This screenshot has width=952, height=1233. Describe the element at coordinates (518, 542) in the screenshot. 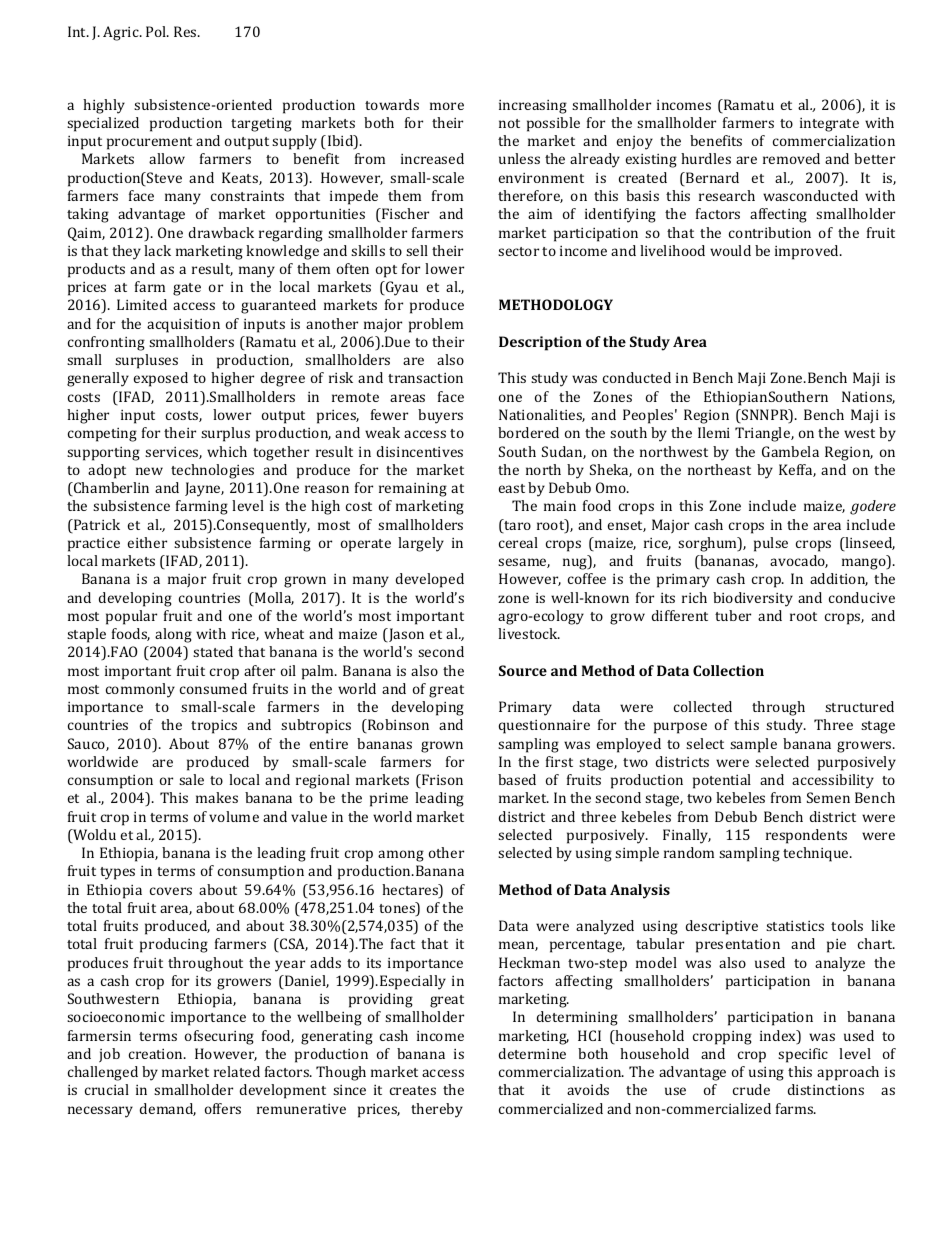

I see `cereal` at that location.
